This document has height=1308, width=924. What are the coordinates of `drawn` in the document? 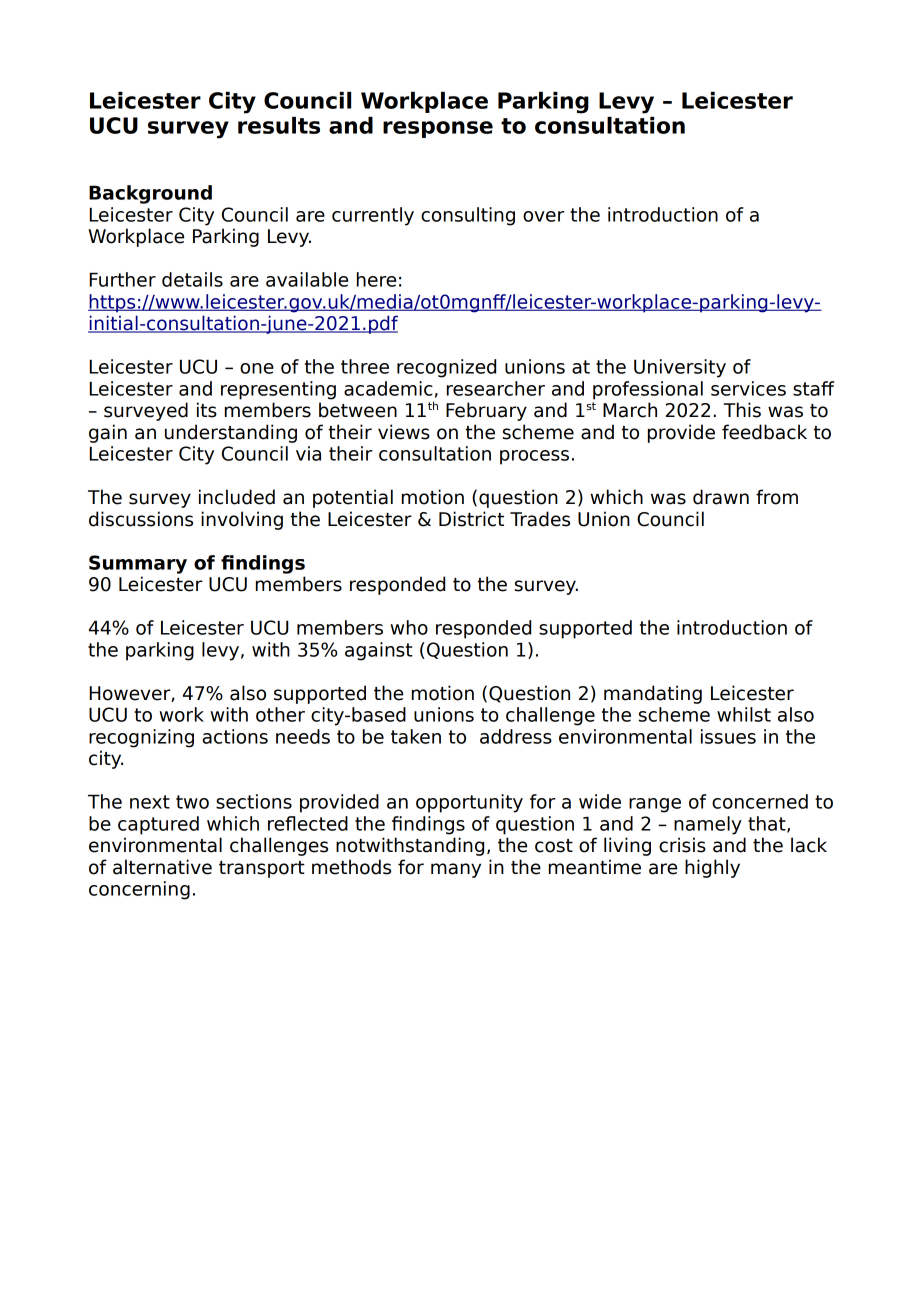 It's located at (721, 497).
